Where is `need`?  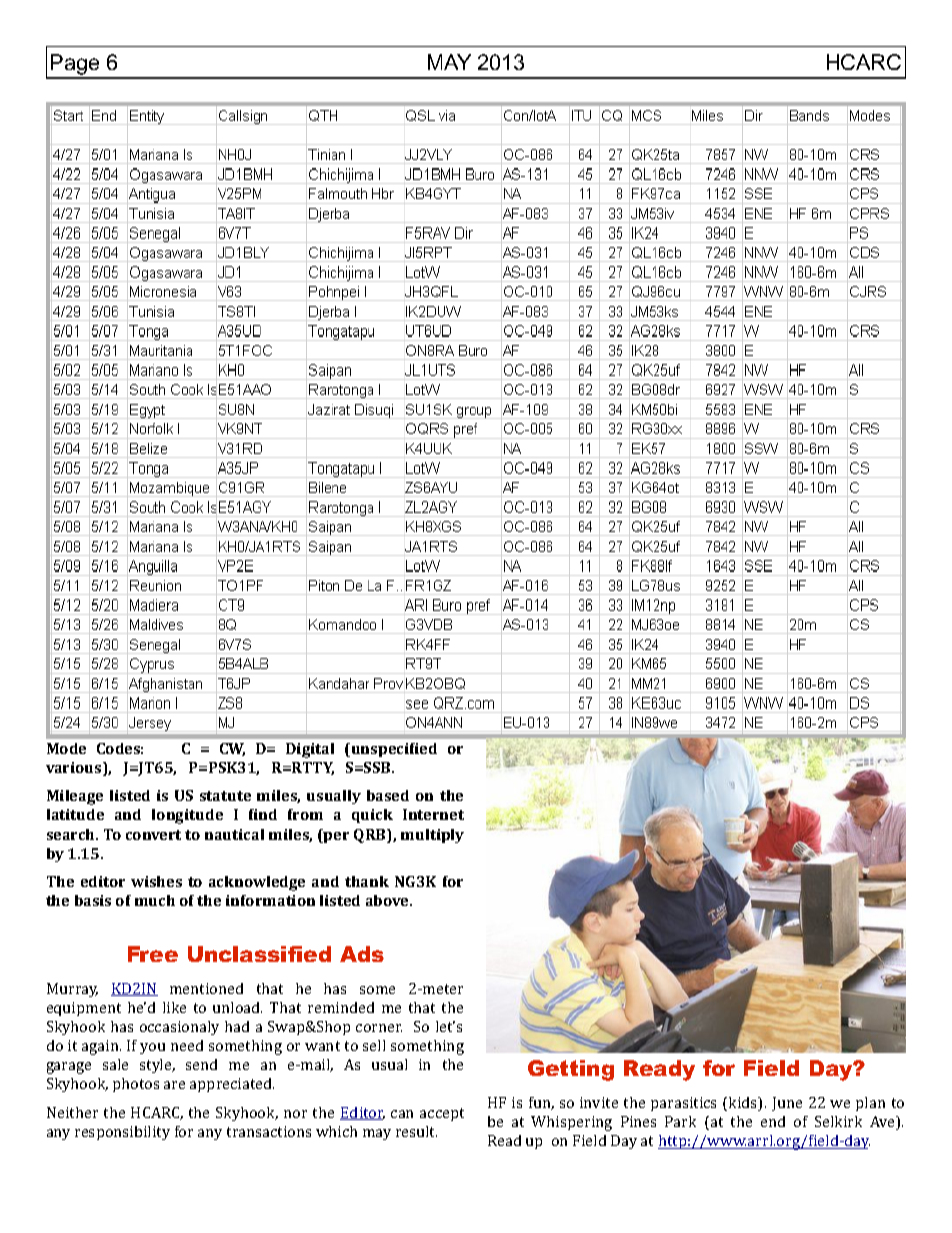
need is located at coordinates (187, 1045).
